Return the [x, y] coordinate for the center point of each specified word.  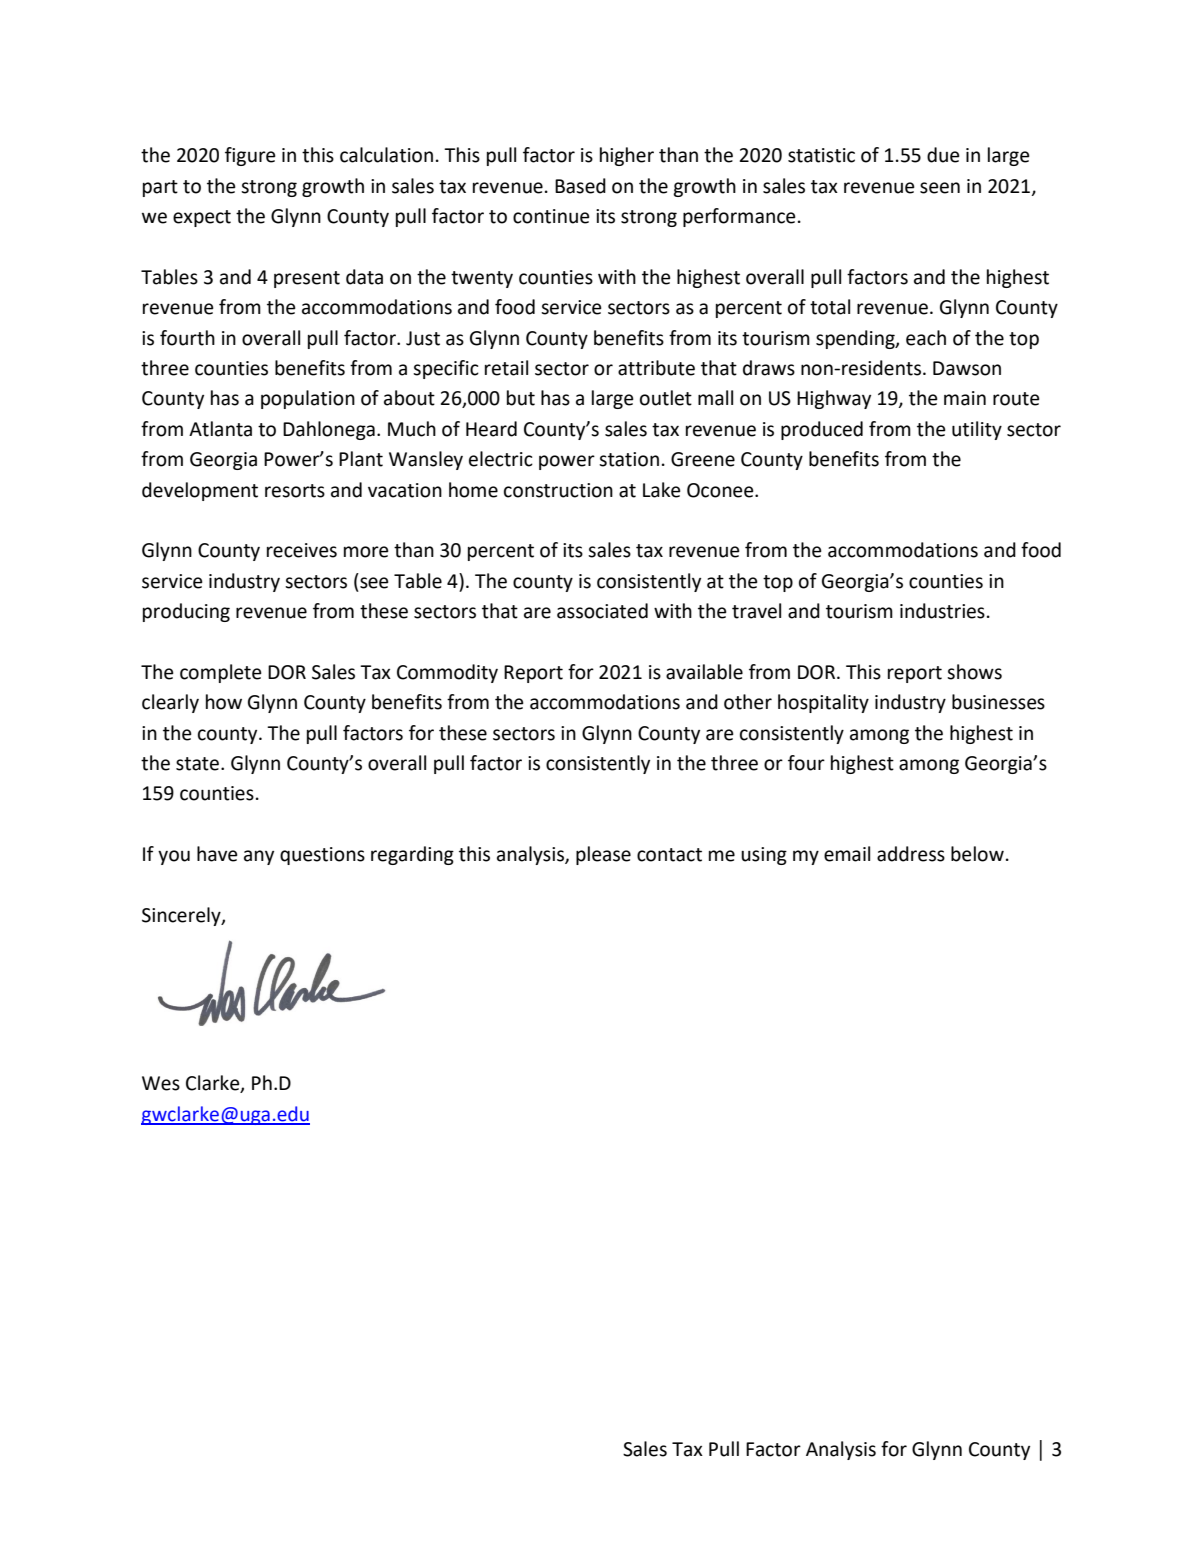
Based [580, 186]
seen [940, 188]
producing [186, 612]
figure [250, 156]
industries [942, 611]
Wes [161, 1083]
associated [602, 611]
